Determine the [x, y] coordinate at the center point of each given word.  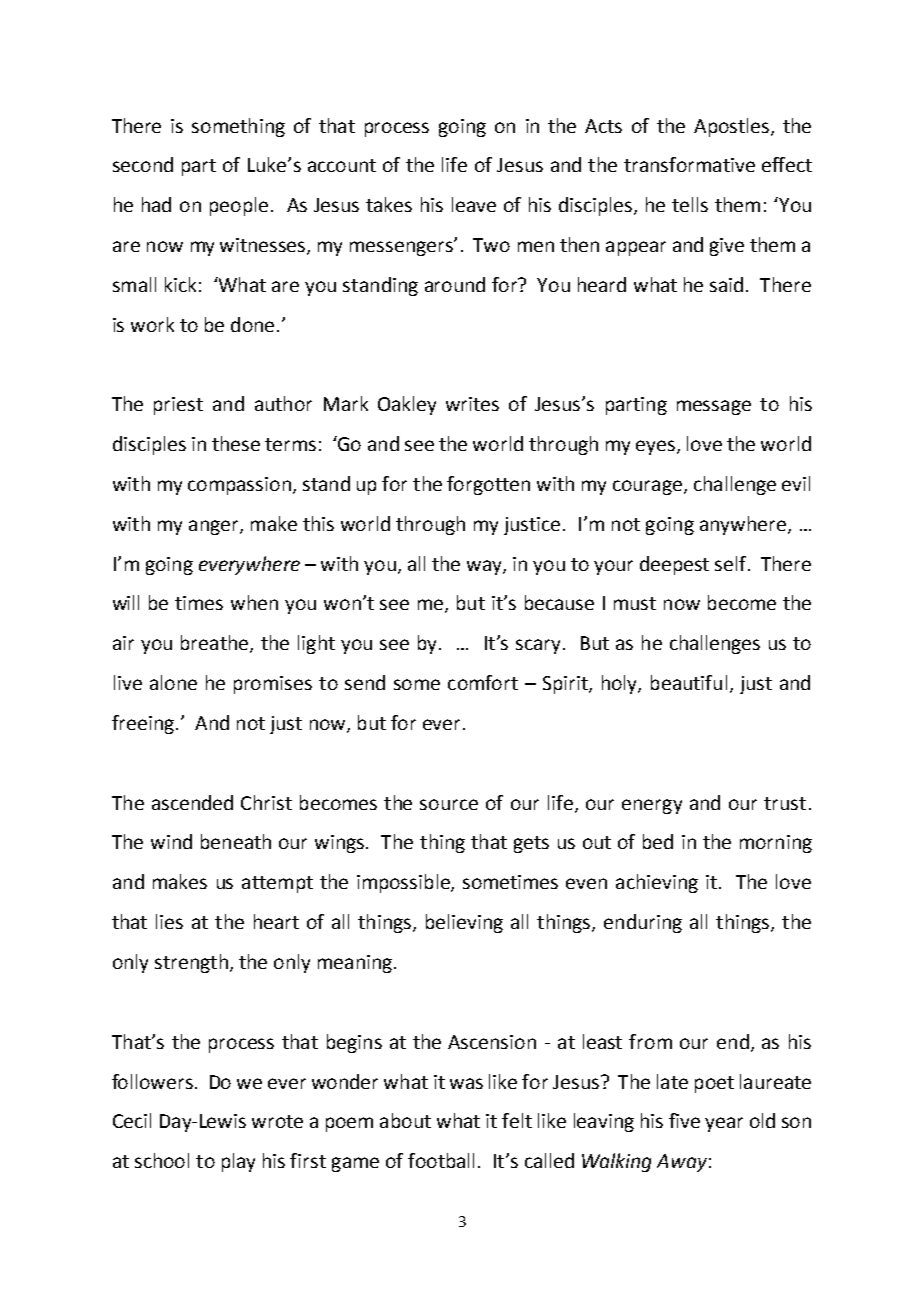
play [238, 1162]
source [449, 804]
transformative [689, 164]
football [441, 1160]
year [724, 1124]
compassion [239, 486]
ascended [192, 802]
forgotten [488, 485]
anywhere [743, 525]
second [143, 164]
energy [652, 806]
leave [474, 204]
